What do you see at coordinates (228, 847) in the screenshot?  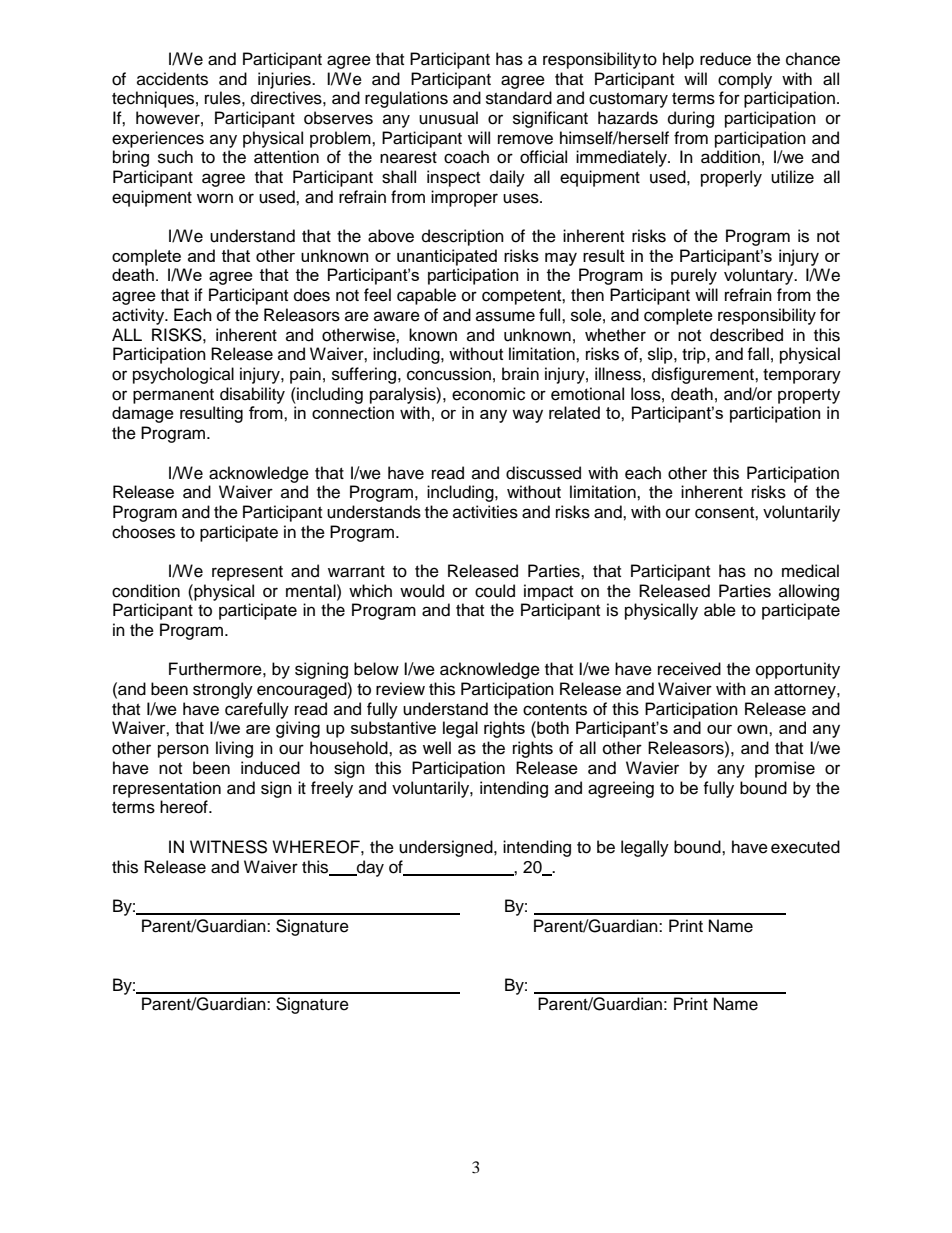 I see `WITNESS` at bounding box center [228, 847].
